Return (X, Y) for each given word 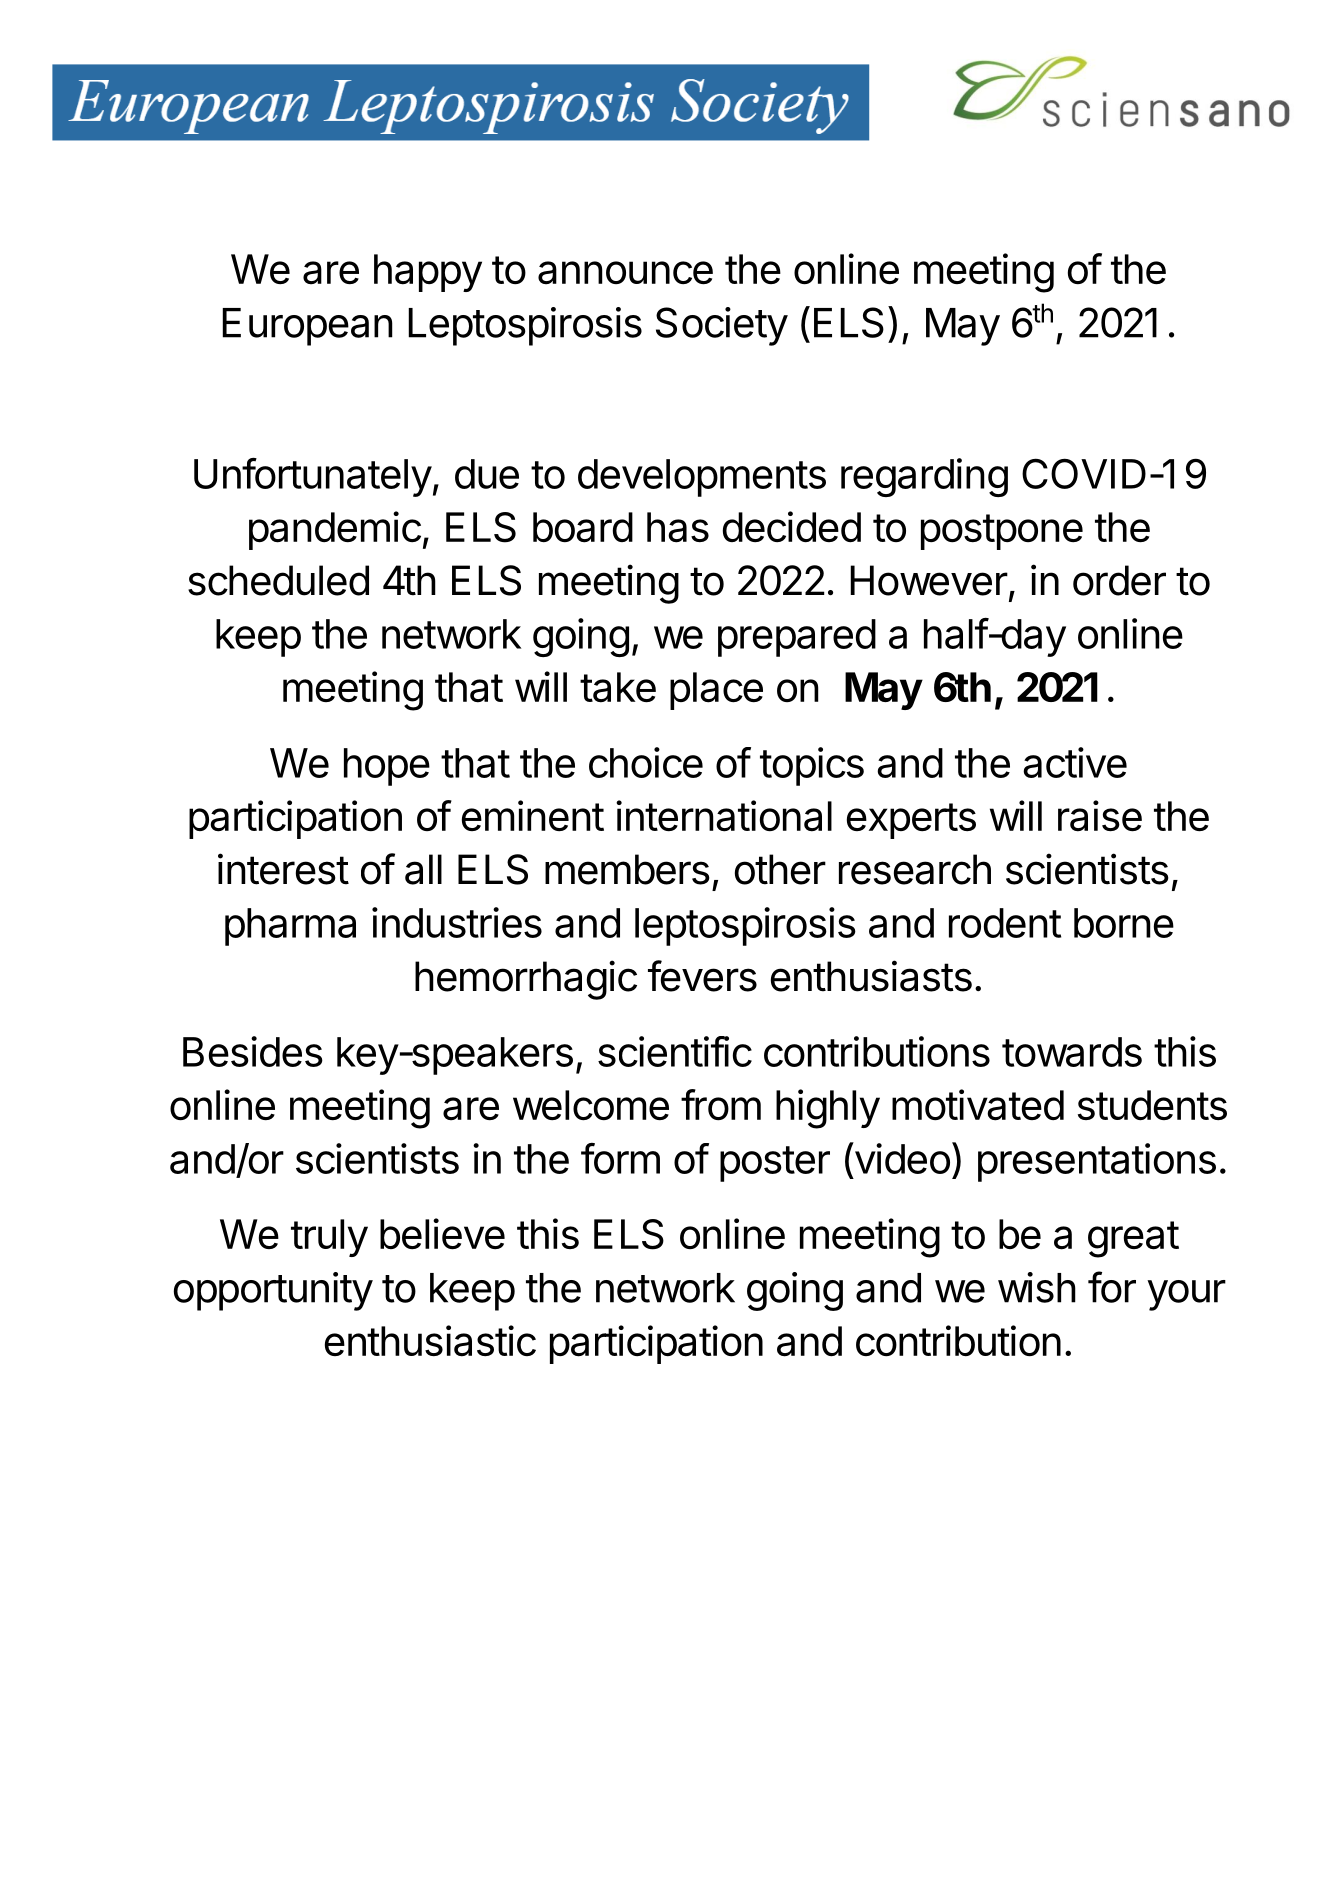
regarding (924, 477)
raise (1100, 816)
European (307, 327)
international (724, 816)
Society (722, 326)
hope (387, 767)
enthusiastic (430, 1341)
